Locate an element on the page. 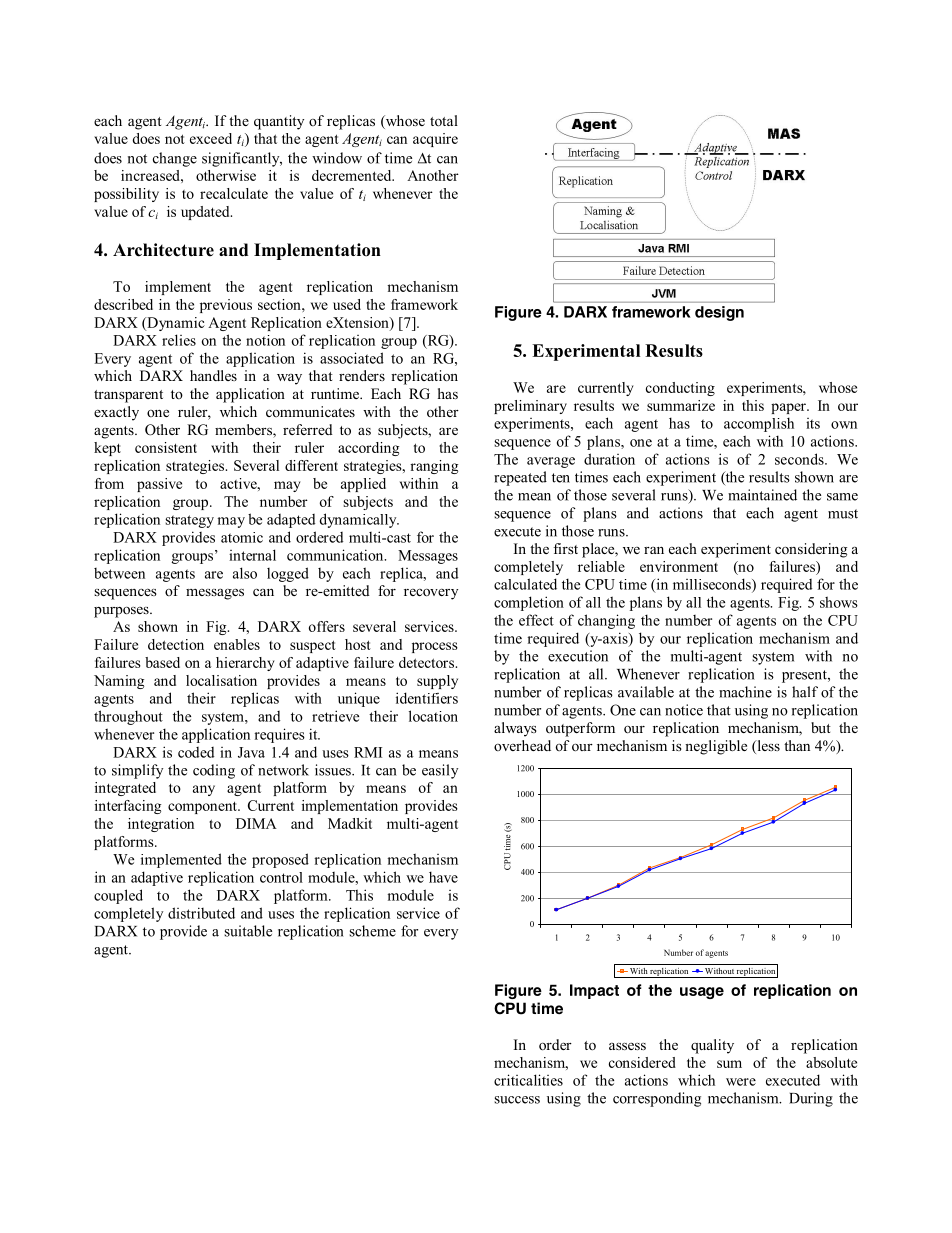 The height and width of the image is (1233, 952). consistent is located at coordinates (166, 447).
